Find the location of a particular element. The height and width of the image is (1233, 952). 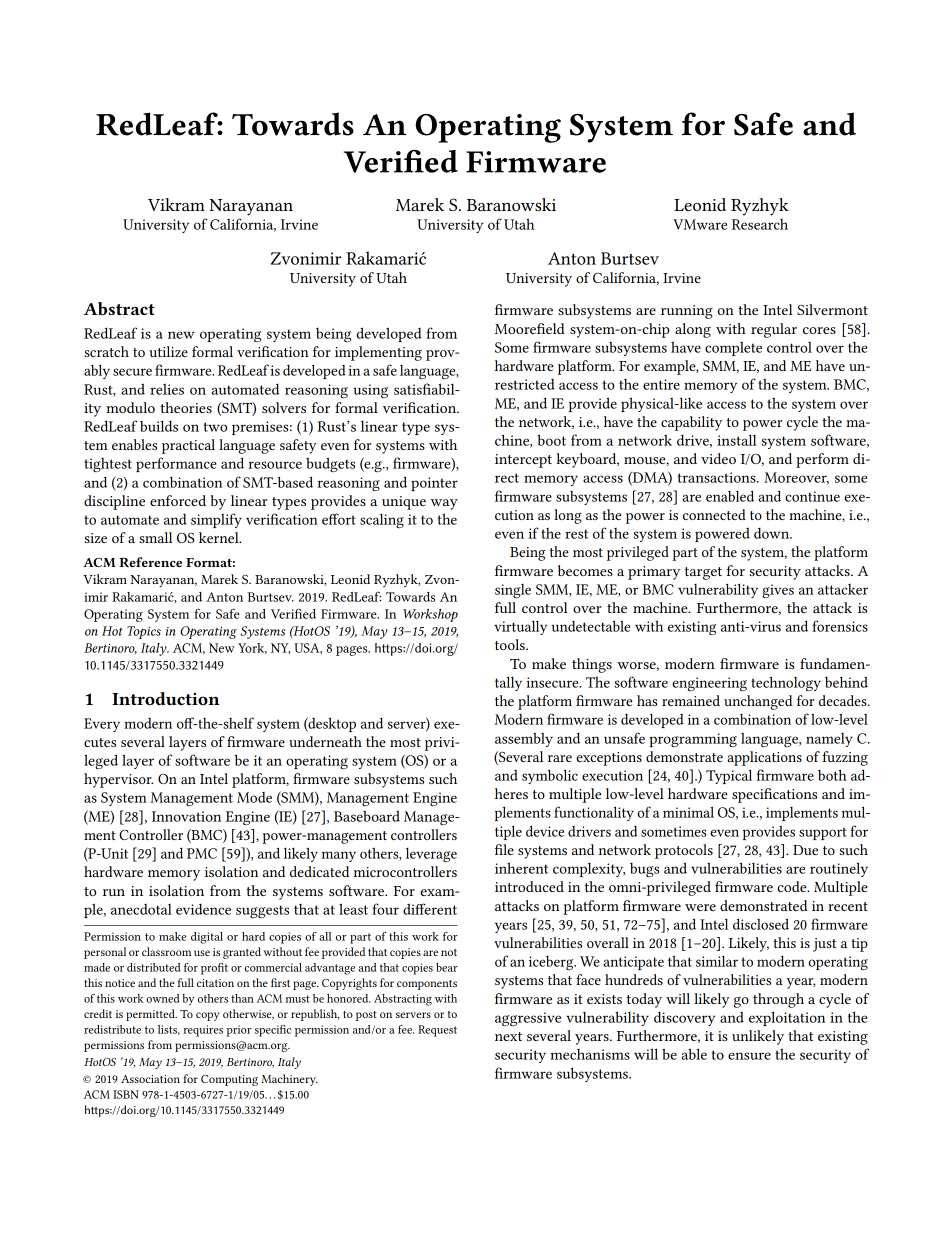

assembly is located at coordinates (524, 739).
